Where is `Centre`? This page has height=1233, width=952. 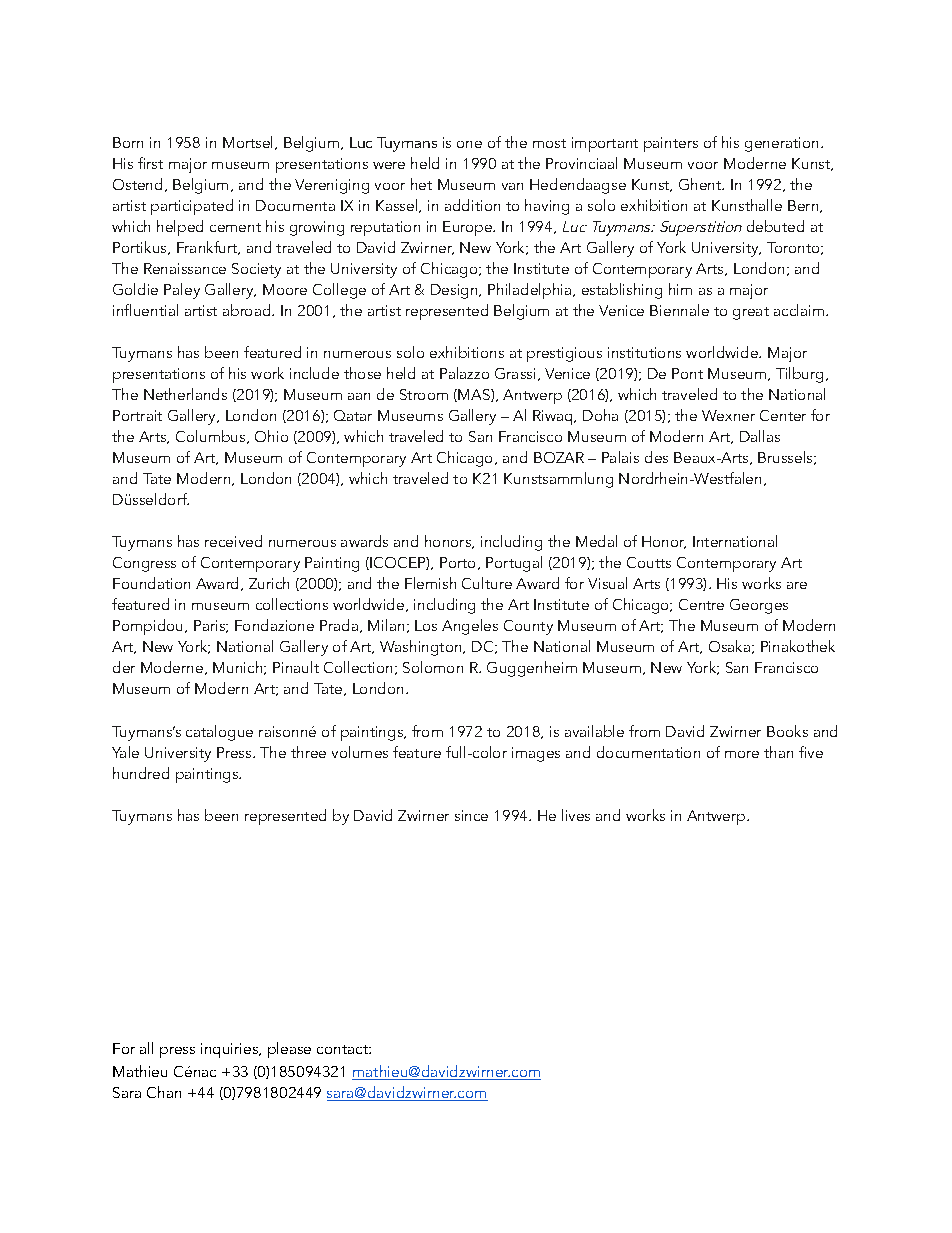 Centre is located at coordinates (701, 604).
